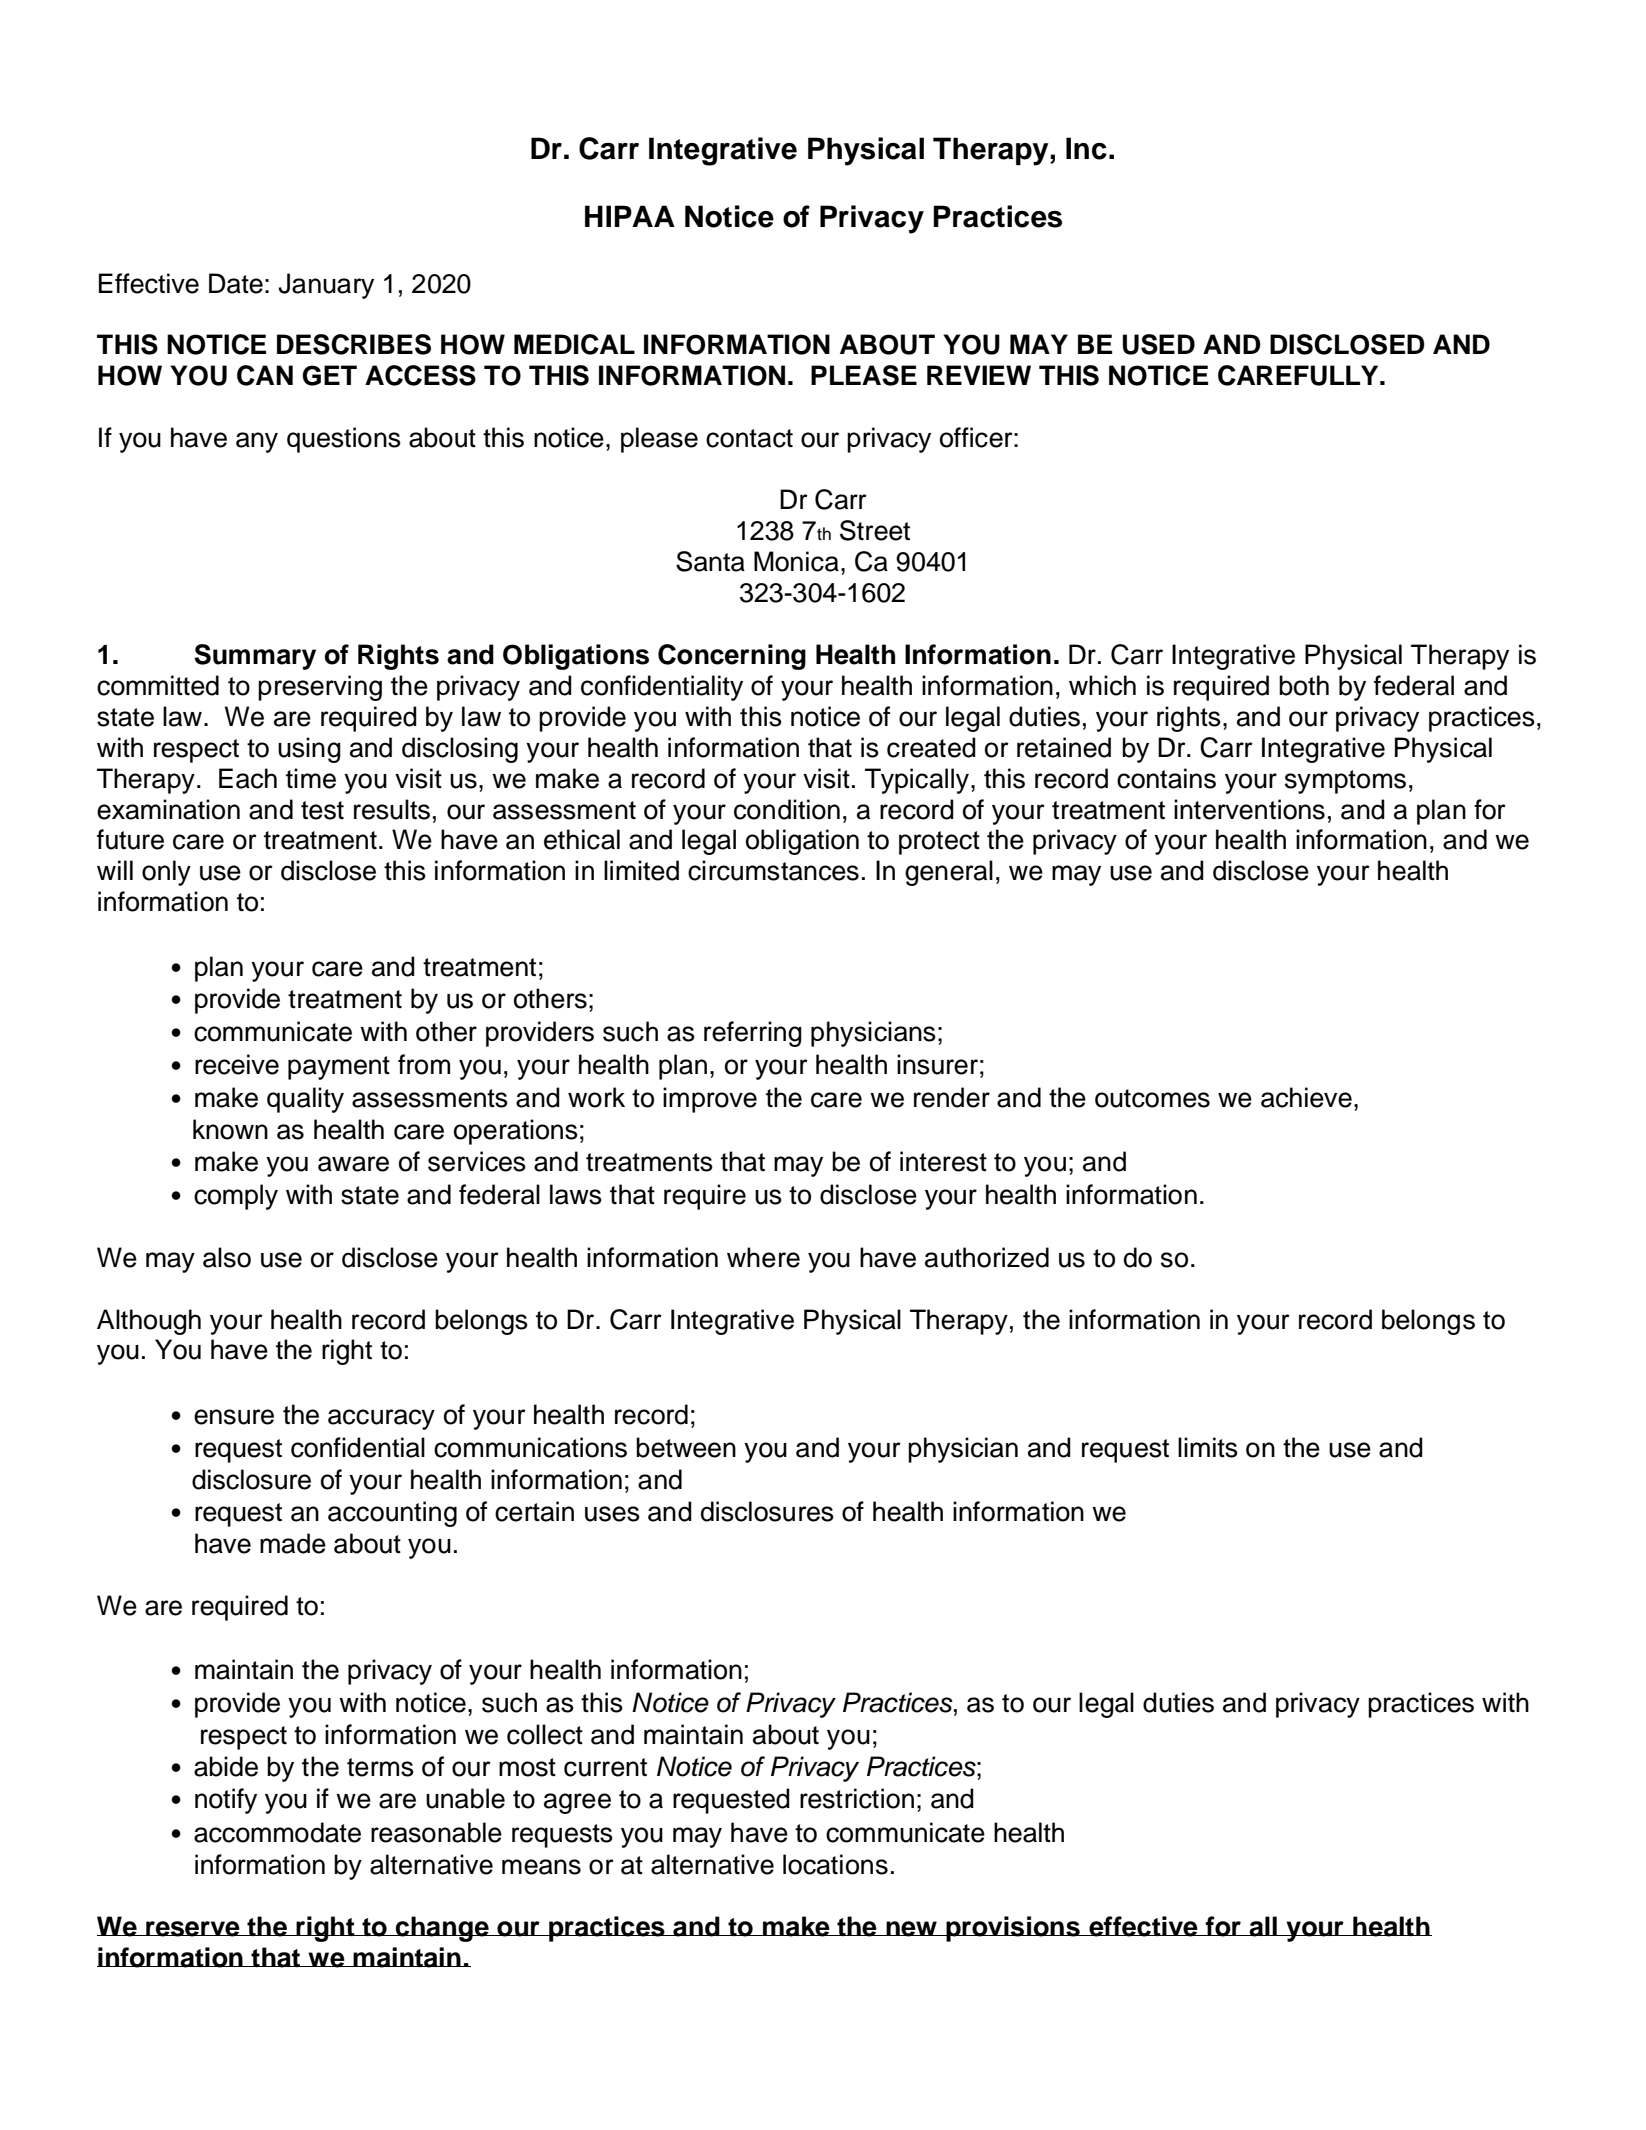  Describe the element at coordinates (732, 657) in the document. I see `Concerning` at that location.
